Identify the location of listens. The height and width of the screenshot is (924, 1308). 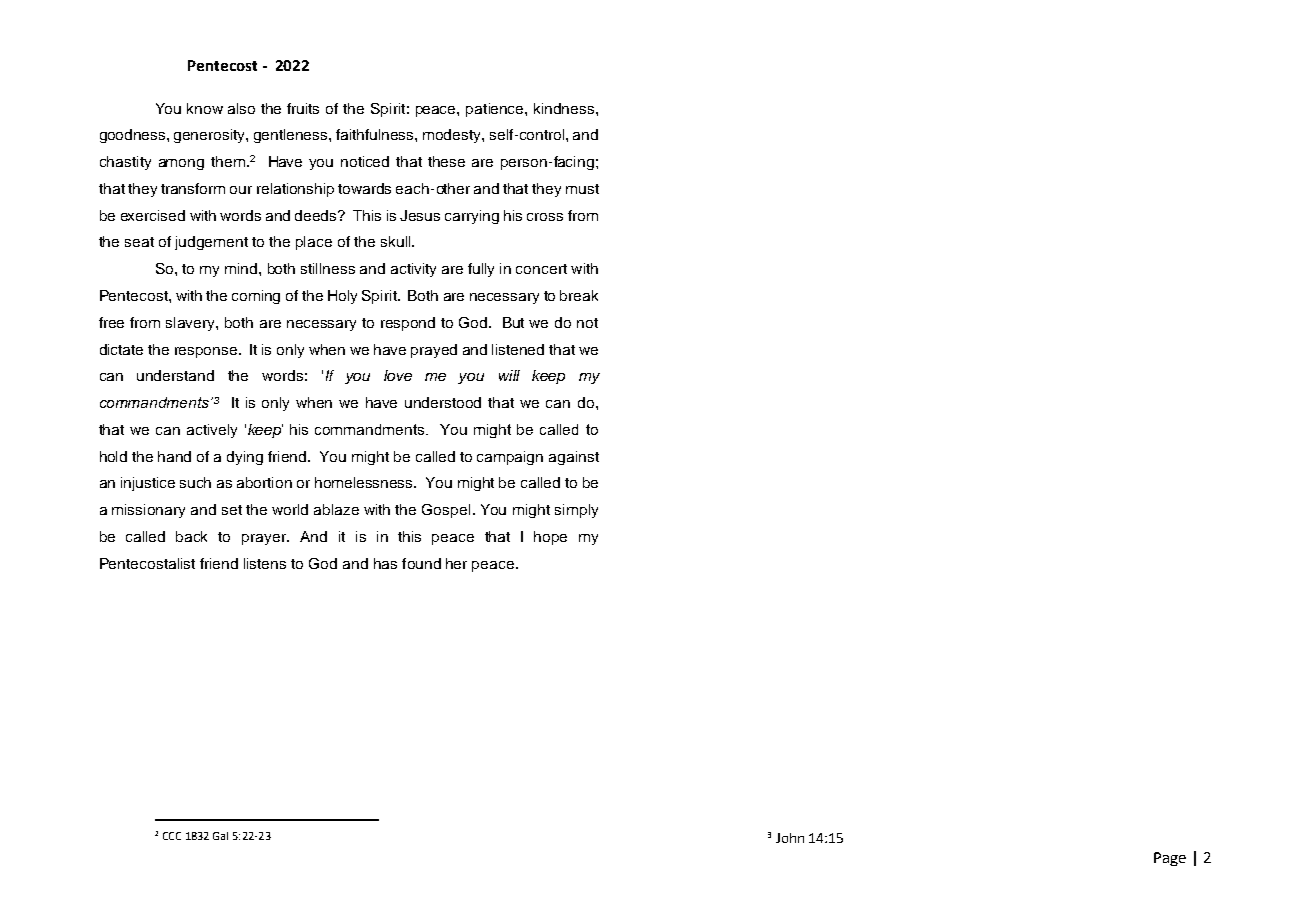
(265, 563).
